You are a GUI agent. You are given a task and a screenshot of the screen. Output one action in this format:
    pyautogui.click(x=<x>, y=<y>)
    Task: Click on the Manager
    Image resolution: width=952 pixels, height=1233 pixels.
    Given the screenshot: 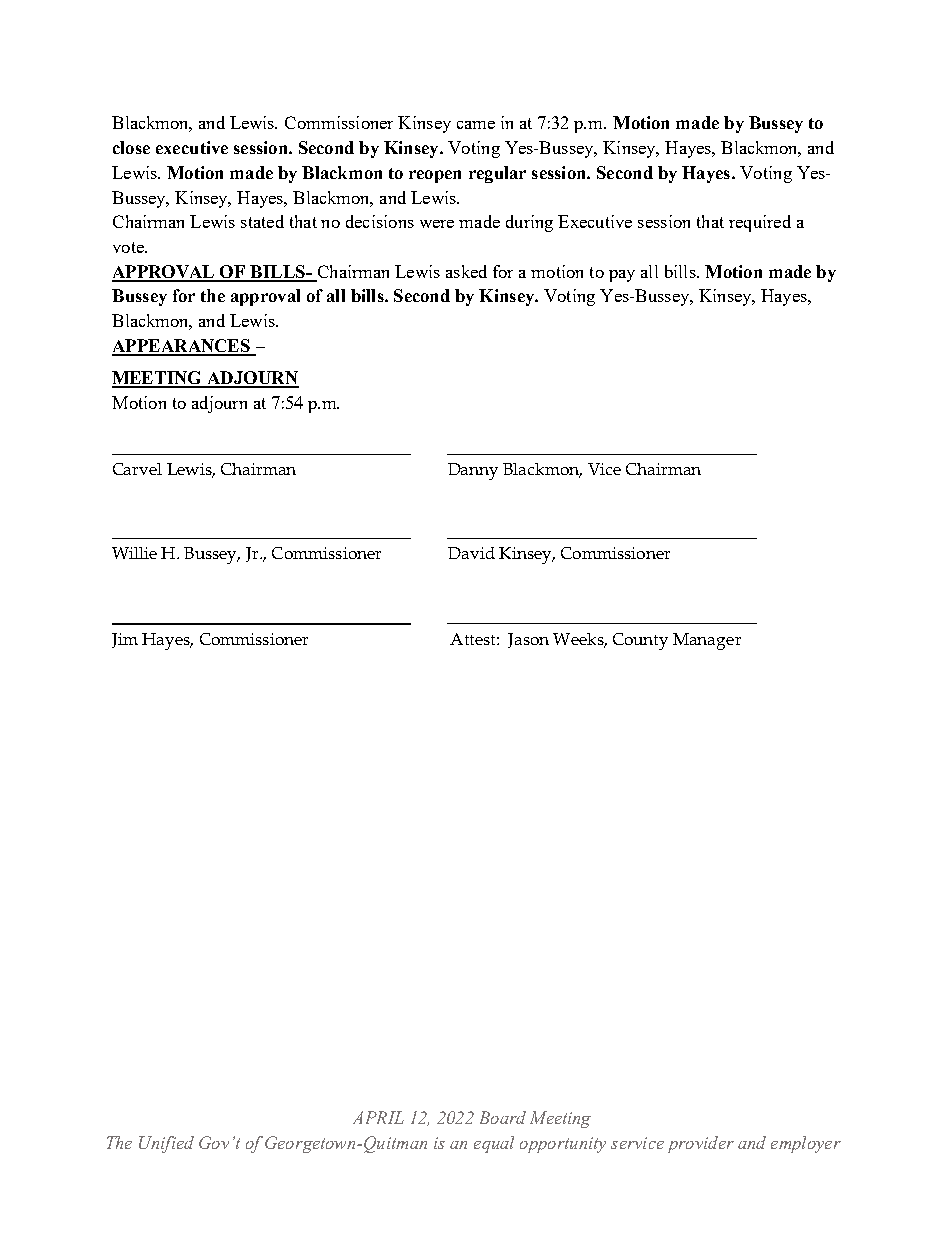 What is the action you would take?
    pyautogui.click(x=707, y=641)
